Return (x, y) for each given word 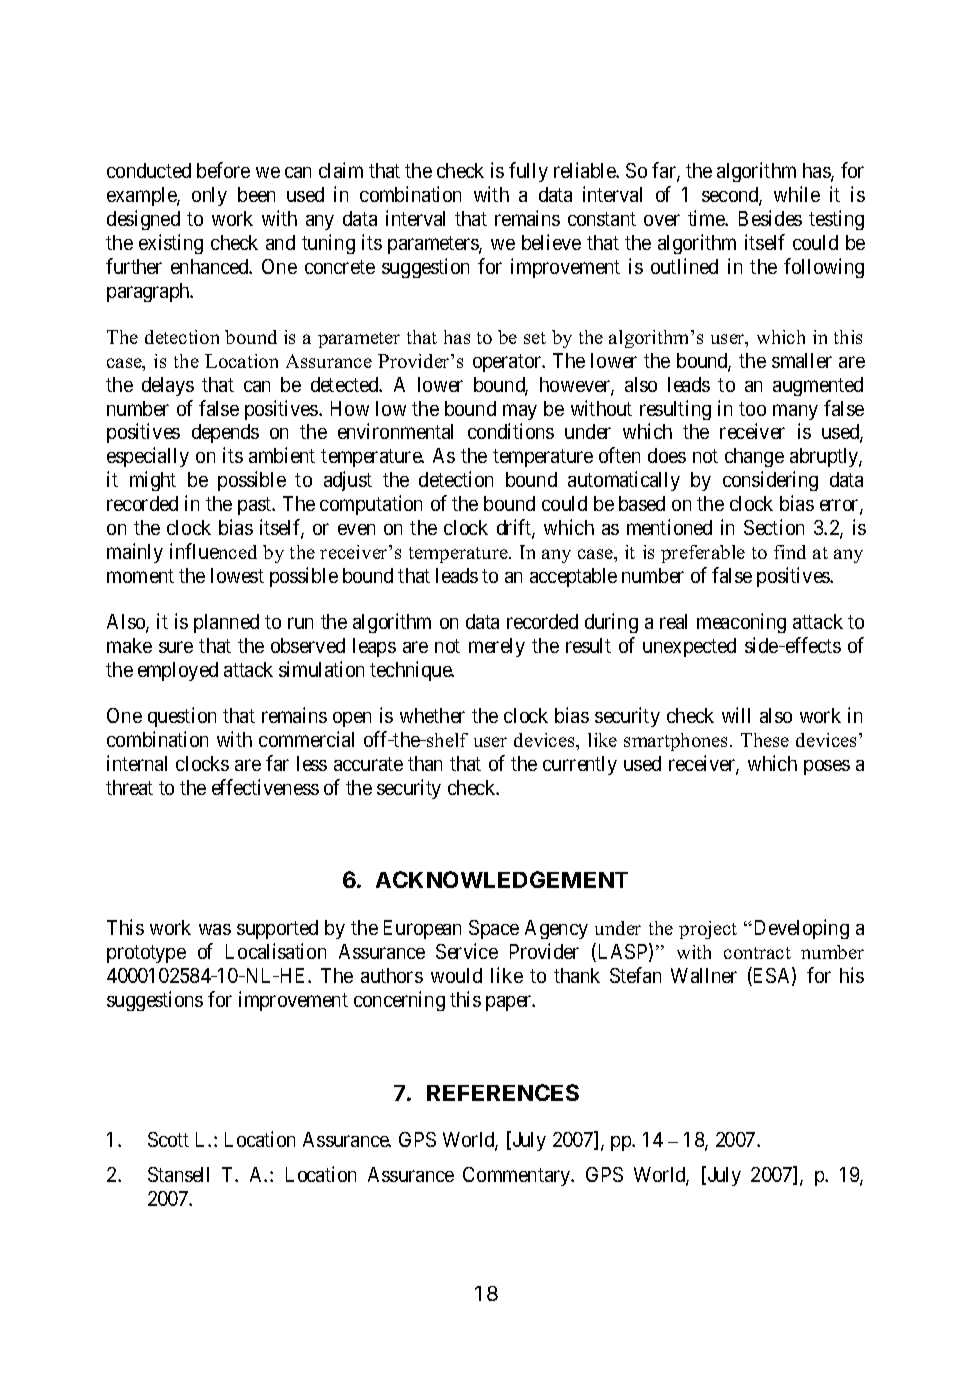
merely (497, 647)
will (736, 715)
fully (528, 172)
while (797, 194)
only (209, 196)
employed (178, 671)
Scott (168, 1139)
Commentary (518, 1176)
